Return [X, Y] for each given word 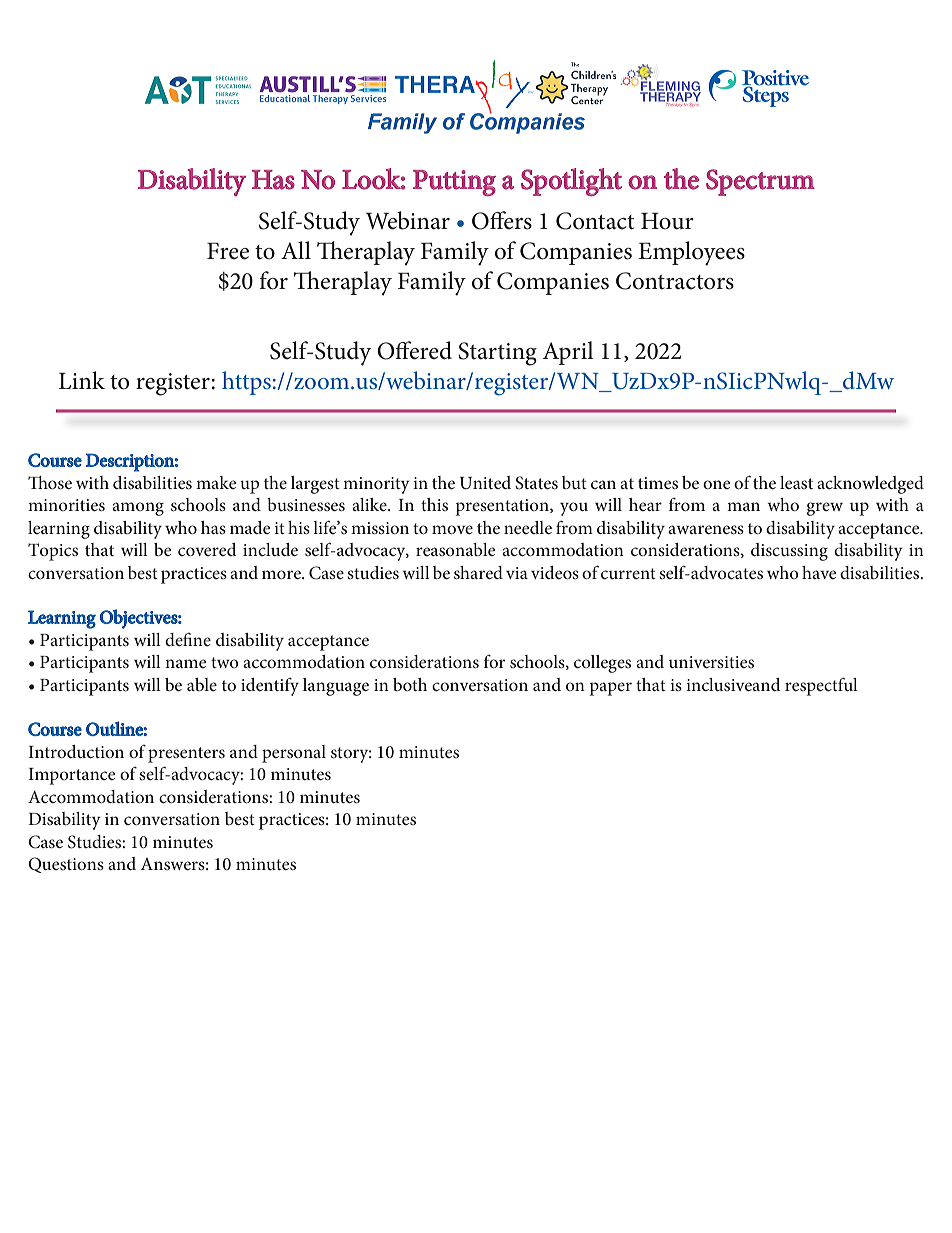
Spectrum [760, 182]
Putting [454, 183]
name [185, 663]
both [410, 684]
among [138, 509]
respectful [821, 686]
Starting [497, 354]
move [452, 529]
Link [82, 380]
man [743, 506]
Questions [66, 865]
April [568, 353]
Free [228, 251]
